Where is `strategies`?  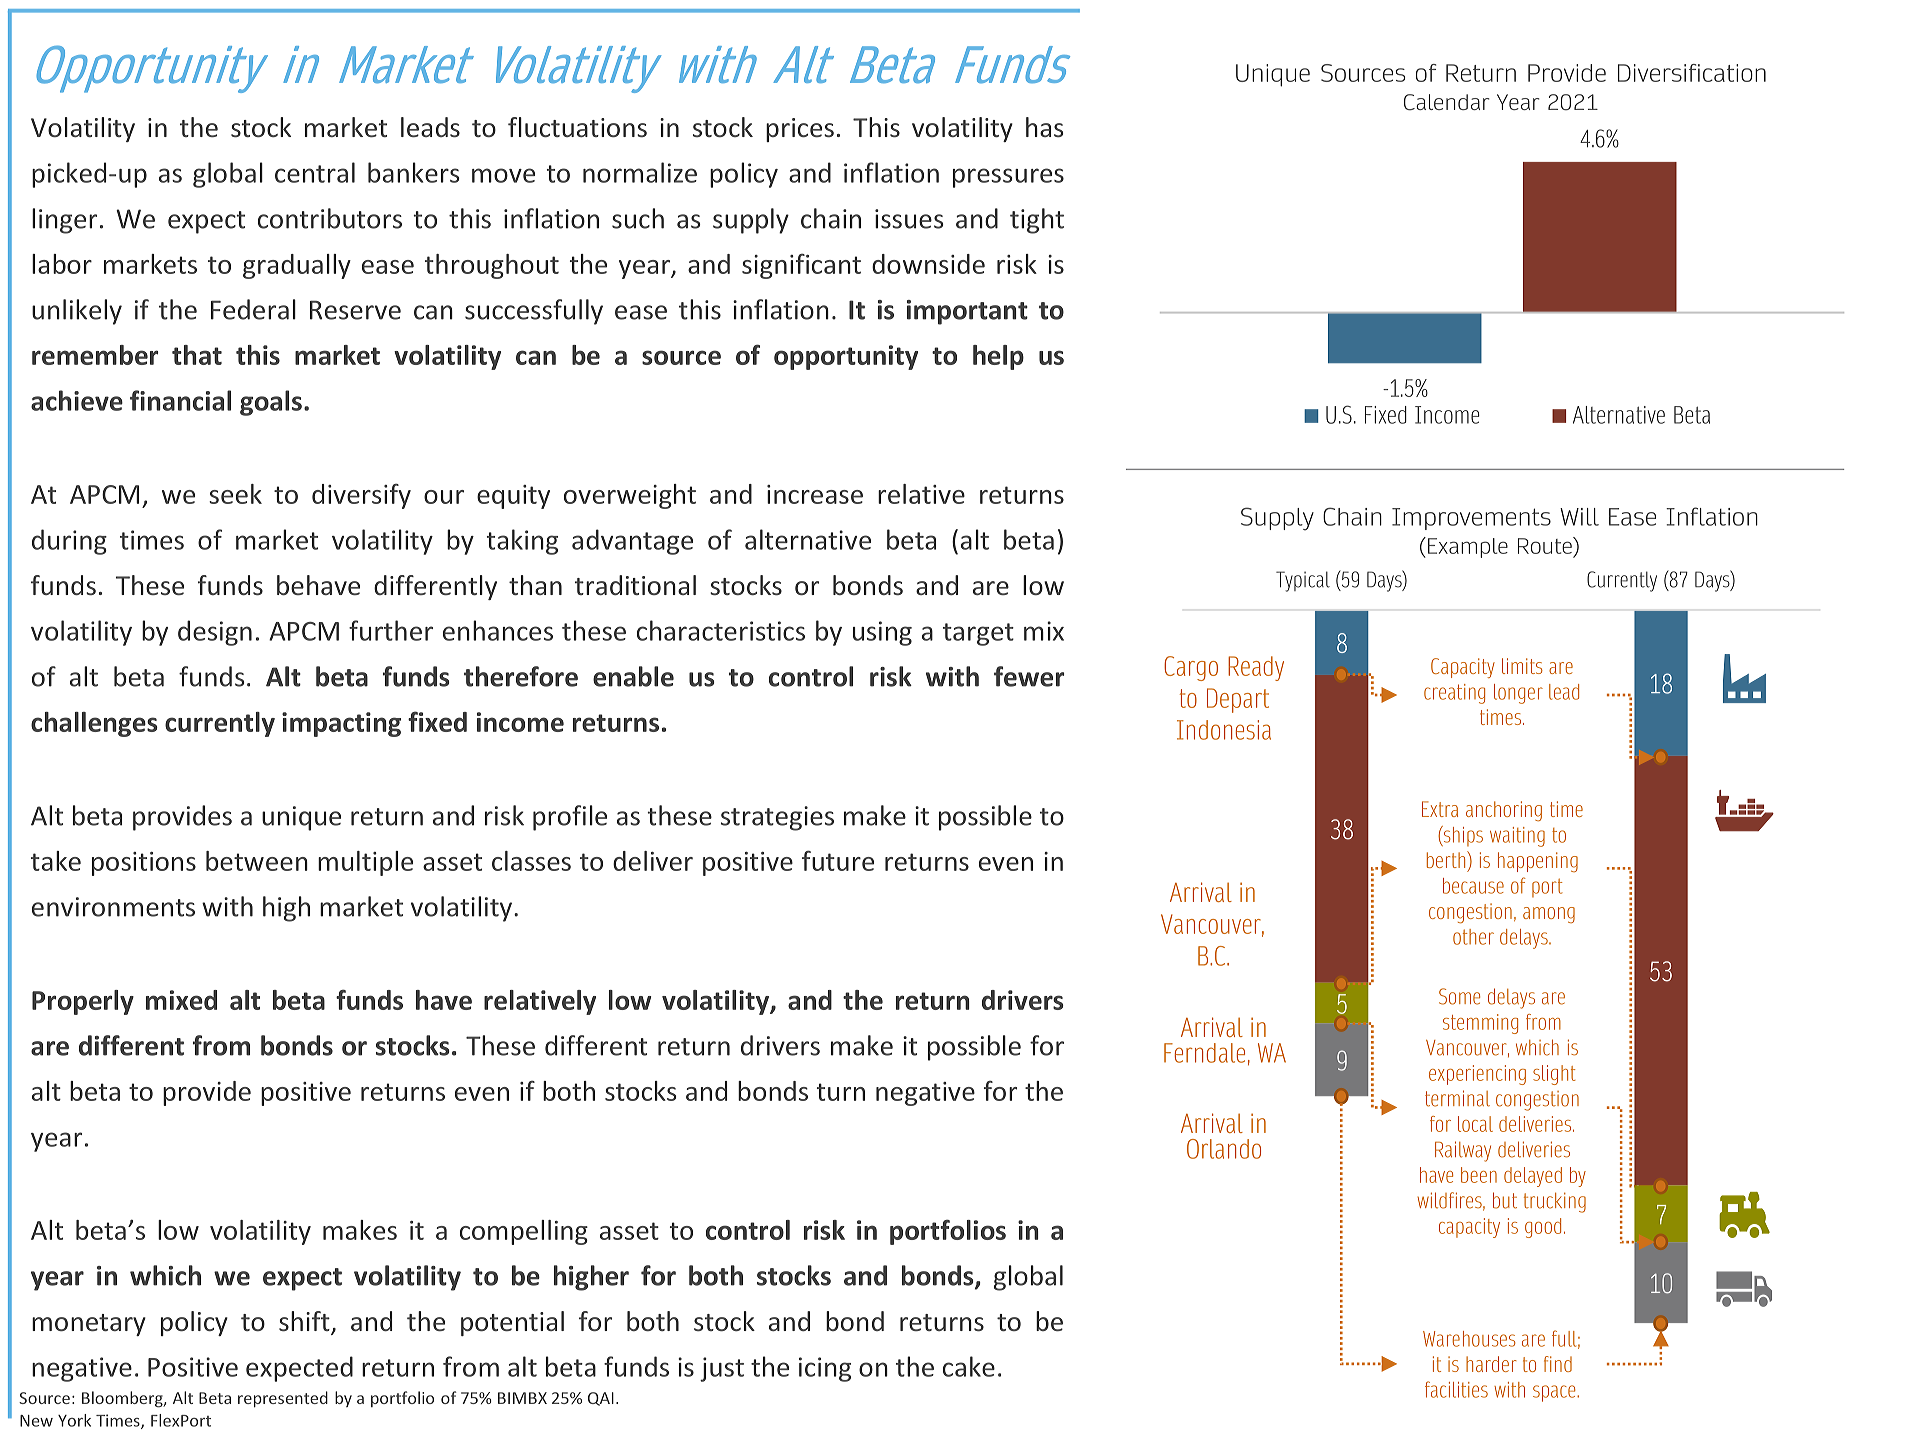
strategies is located at coordinates (777, 818).
